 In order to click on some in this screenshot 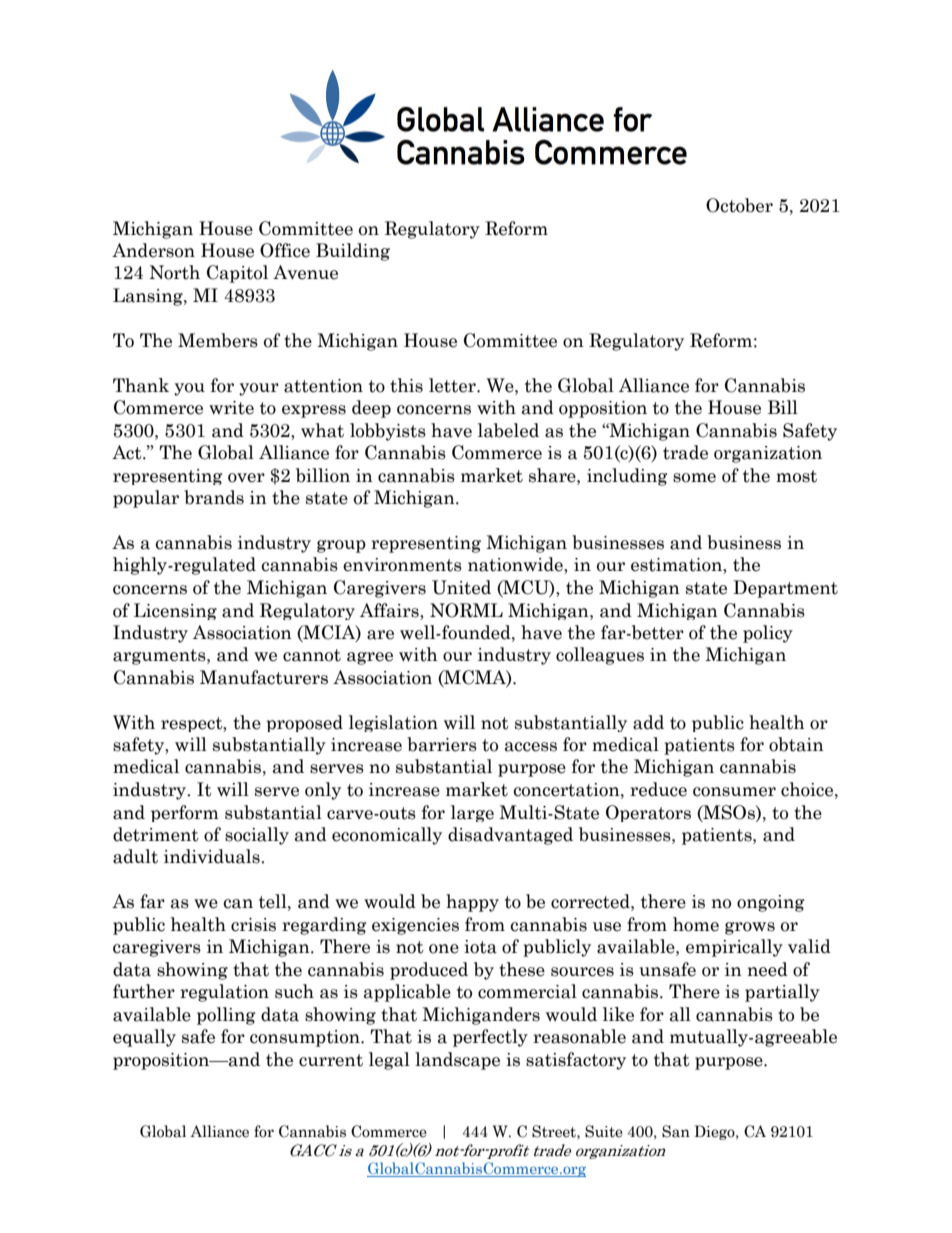, I will do `click(694, 478)`.
